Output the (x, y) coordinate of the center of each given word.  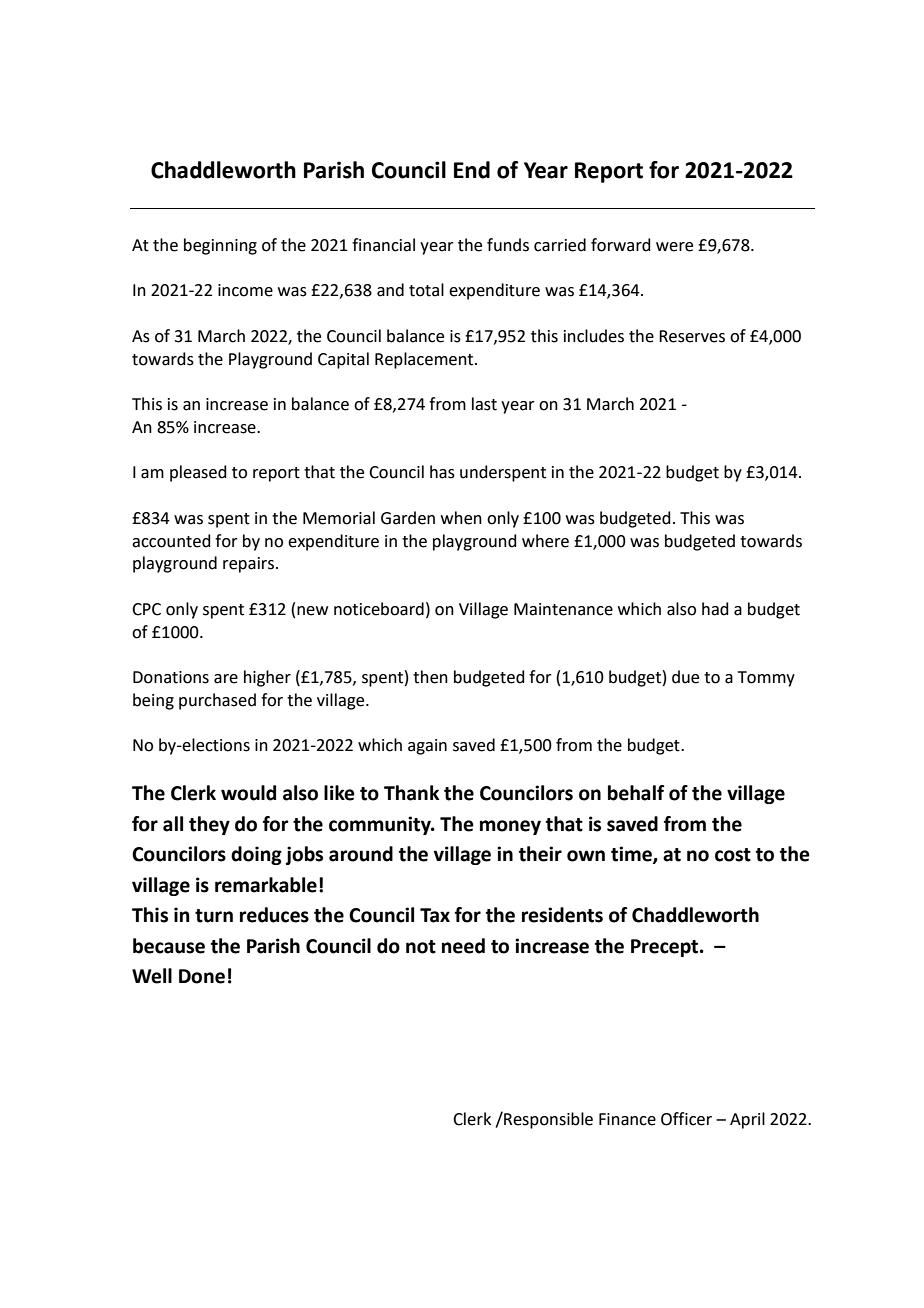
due (685, 677)
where (545, 541)
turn (214, 916)
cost (733, 855)
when (461, 518)
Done (202, 976)
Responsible (547, 1120)
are (226, 679)
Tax (435, 915)
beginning (220, 246)
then (430, 677)
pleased (198, 473)
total (426, 290)
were (674, 247)
